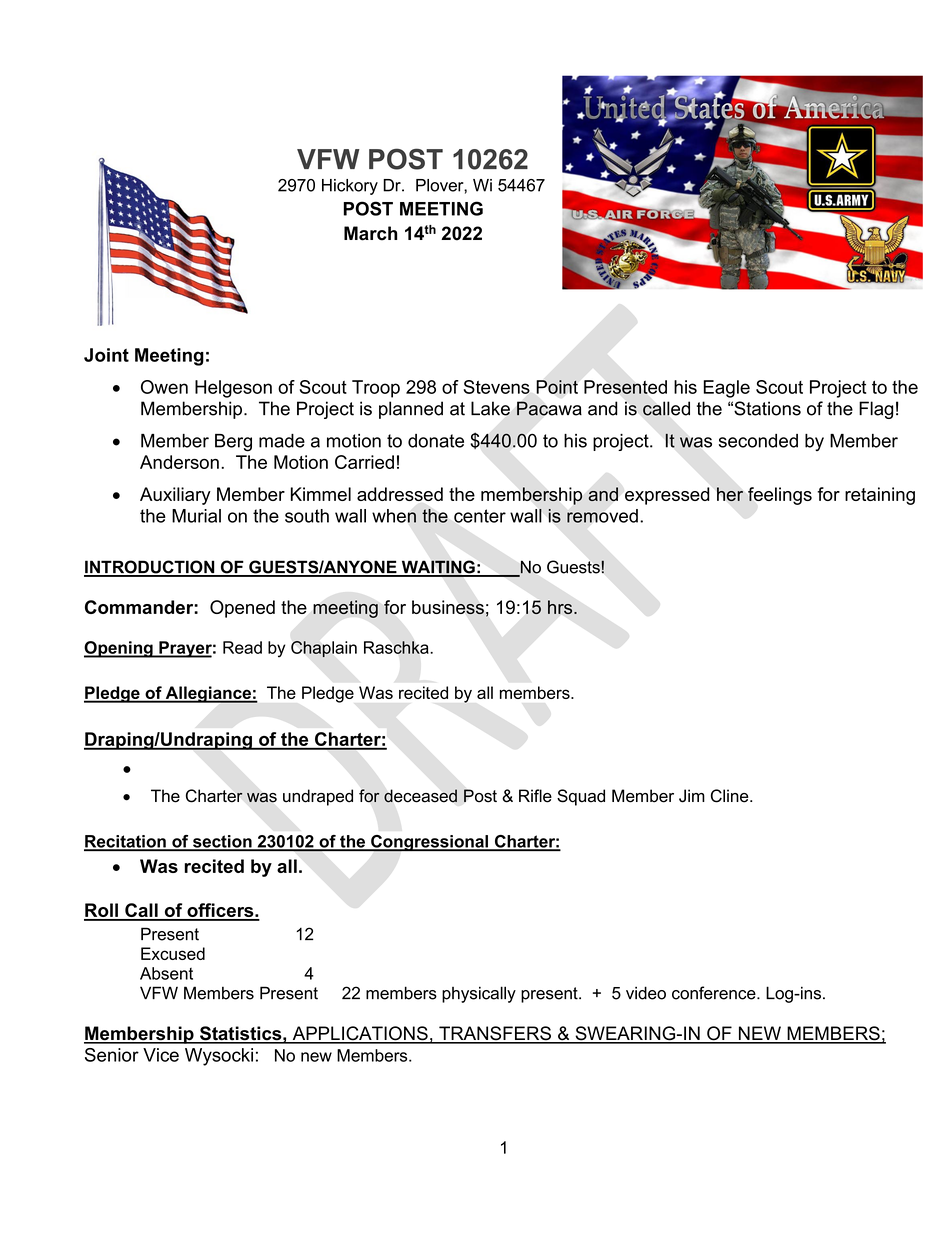  Describe the element at coordinates (490, 408) in the screenshot. I see `Lake` at that location.
